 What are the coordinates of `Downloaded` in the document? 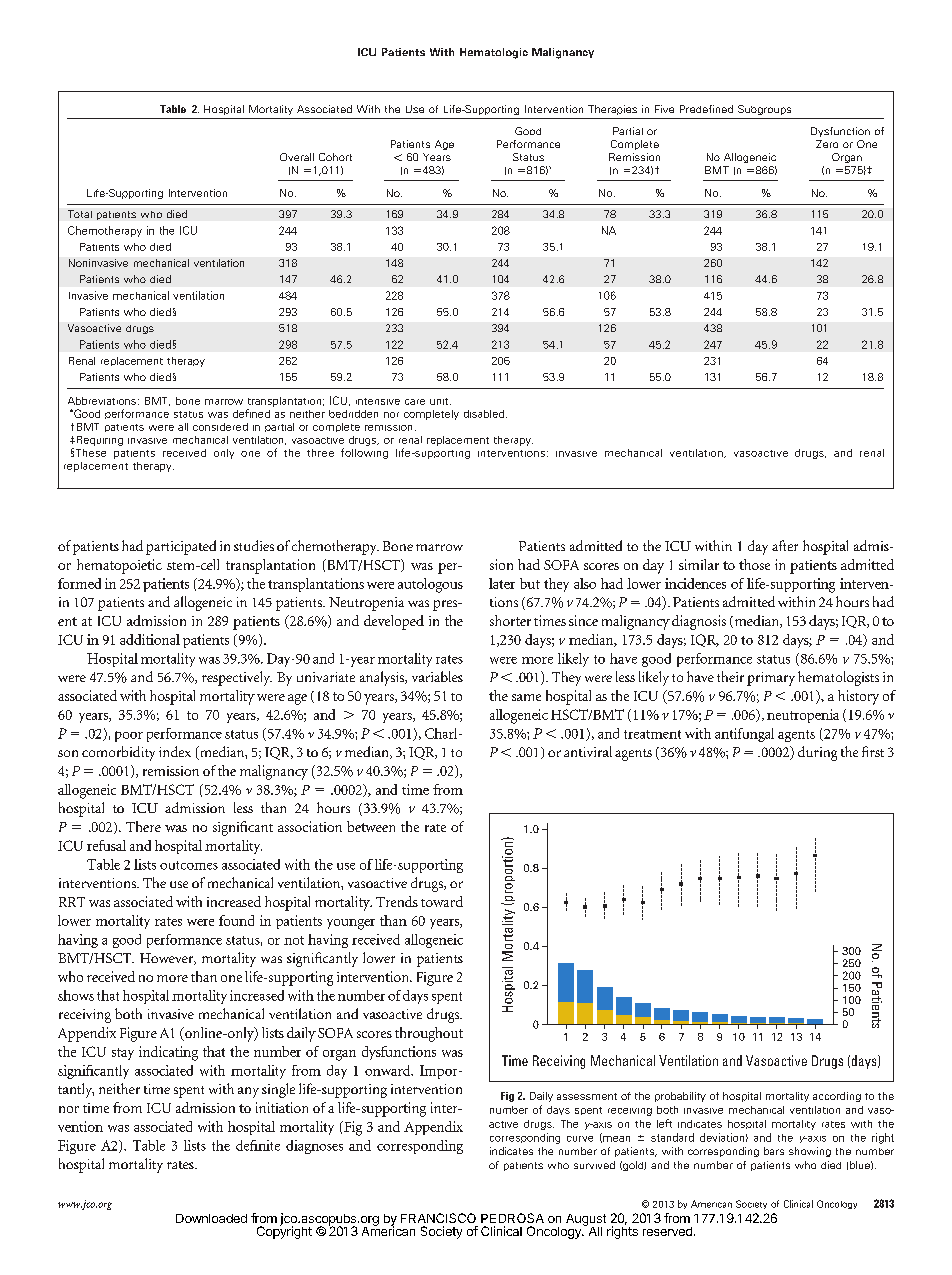 It's located at (211, 1218).
